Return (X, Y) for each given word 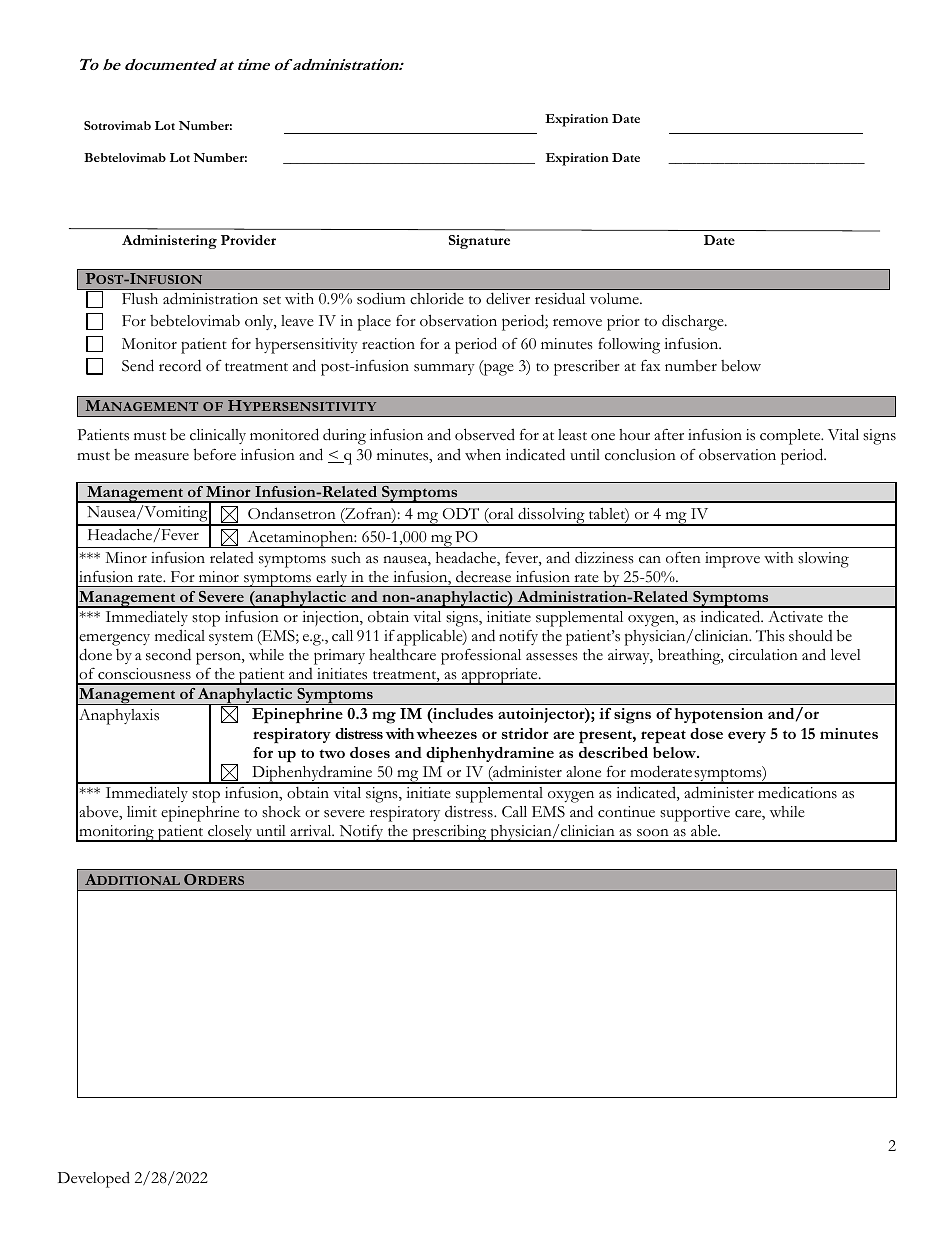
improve (732, 560)
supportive (695, 815)
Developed (94, 1179)
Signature (479, 242)
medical (180, 635)
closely (230, 833)
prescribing (449, 833)
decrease (483, 576)
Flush (140, 299)
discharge (694, 322)
